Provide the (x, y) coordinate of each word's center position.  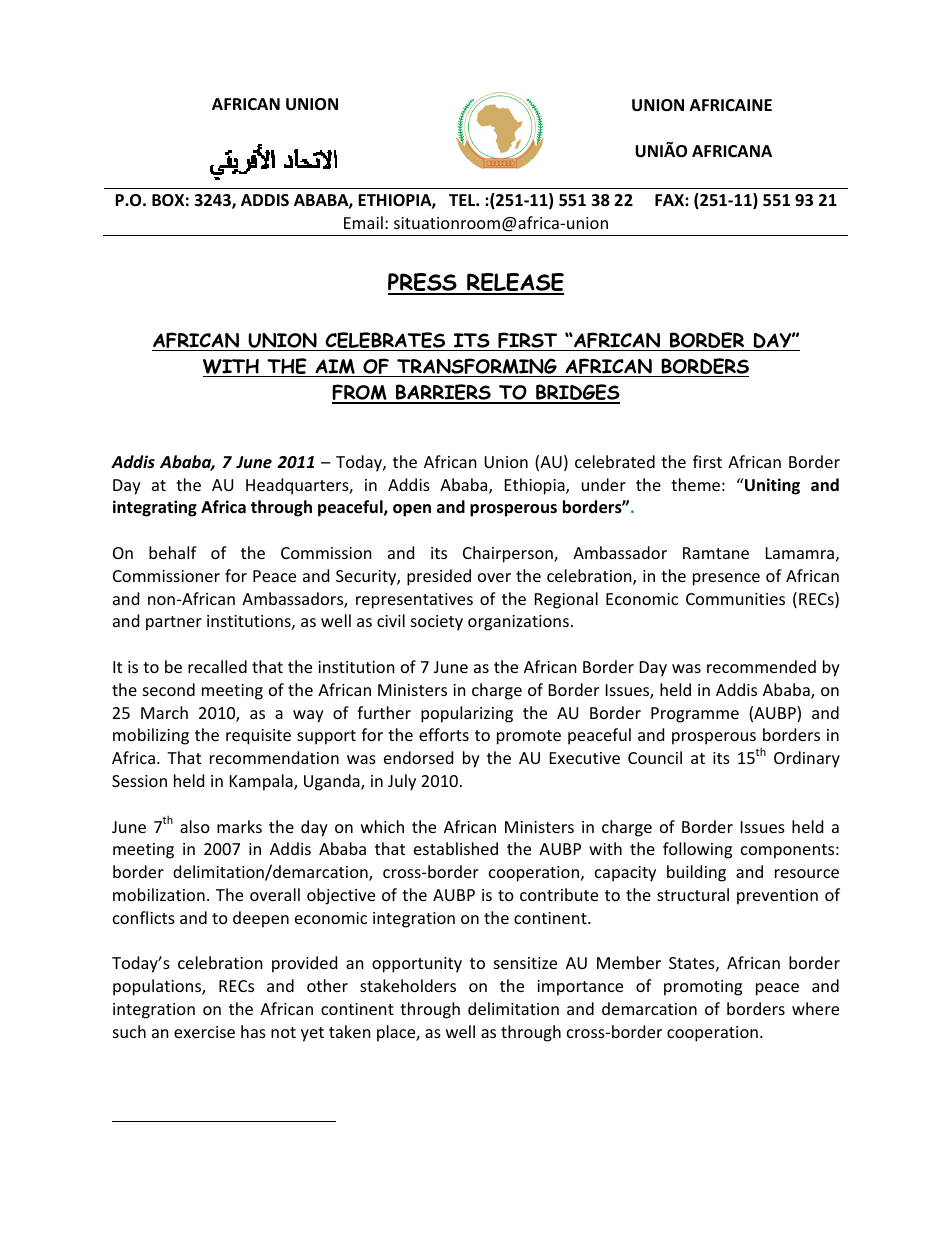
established (456, 848)
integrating (155, 508)
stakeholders (408, 985)
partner (174, 623)
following (697, 850)
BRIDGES (577, 393)
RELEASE (514, 283)
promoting (703, 988)
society (437, 623)
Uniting (771, 486)
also (195, 826)
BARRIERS (443, 393)
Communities (735, 599)
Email (363, 222)
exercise (204, 1032)
